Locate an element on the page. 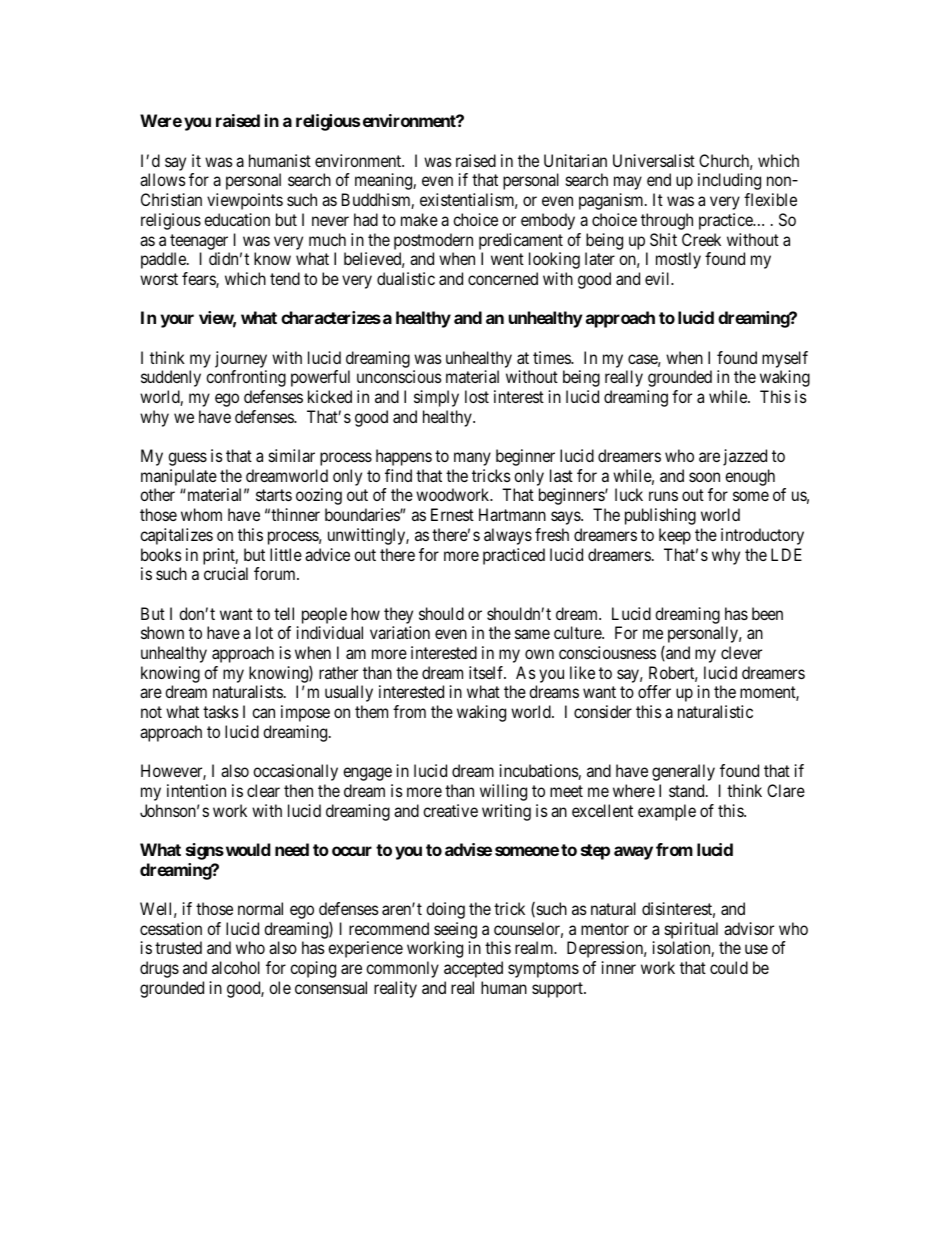  confronting is located at coordinates (246, 378).
